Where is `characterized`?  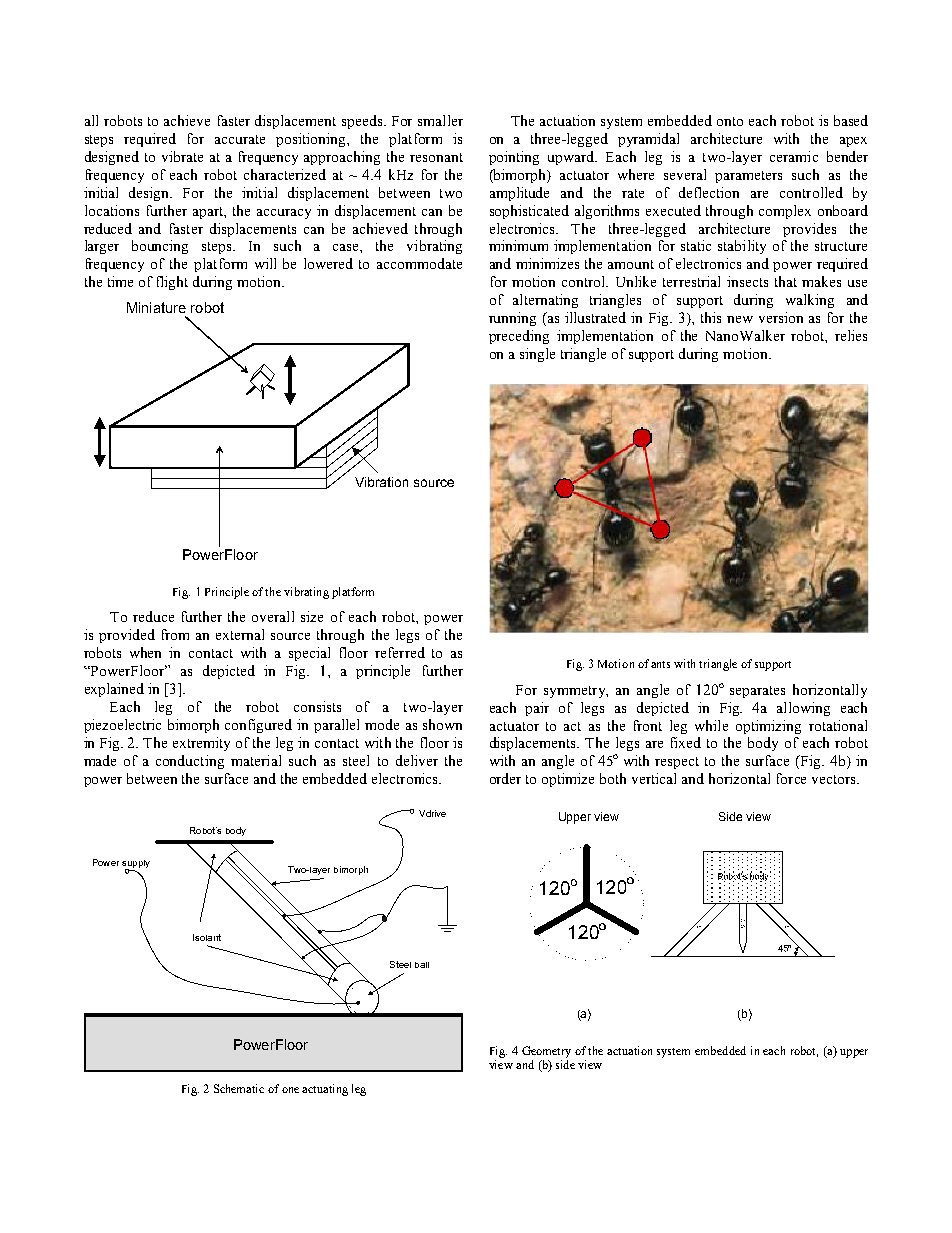
characterized is located at coordinates (285, 174).
